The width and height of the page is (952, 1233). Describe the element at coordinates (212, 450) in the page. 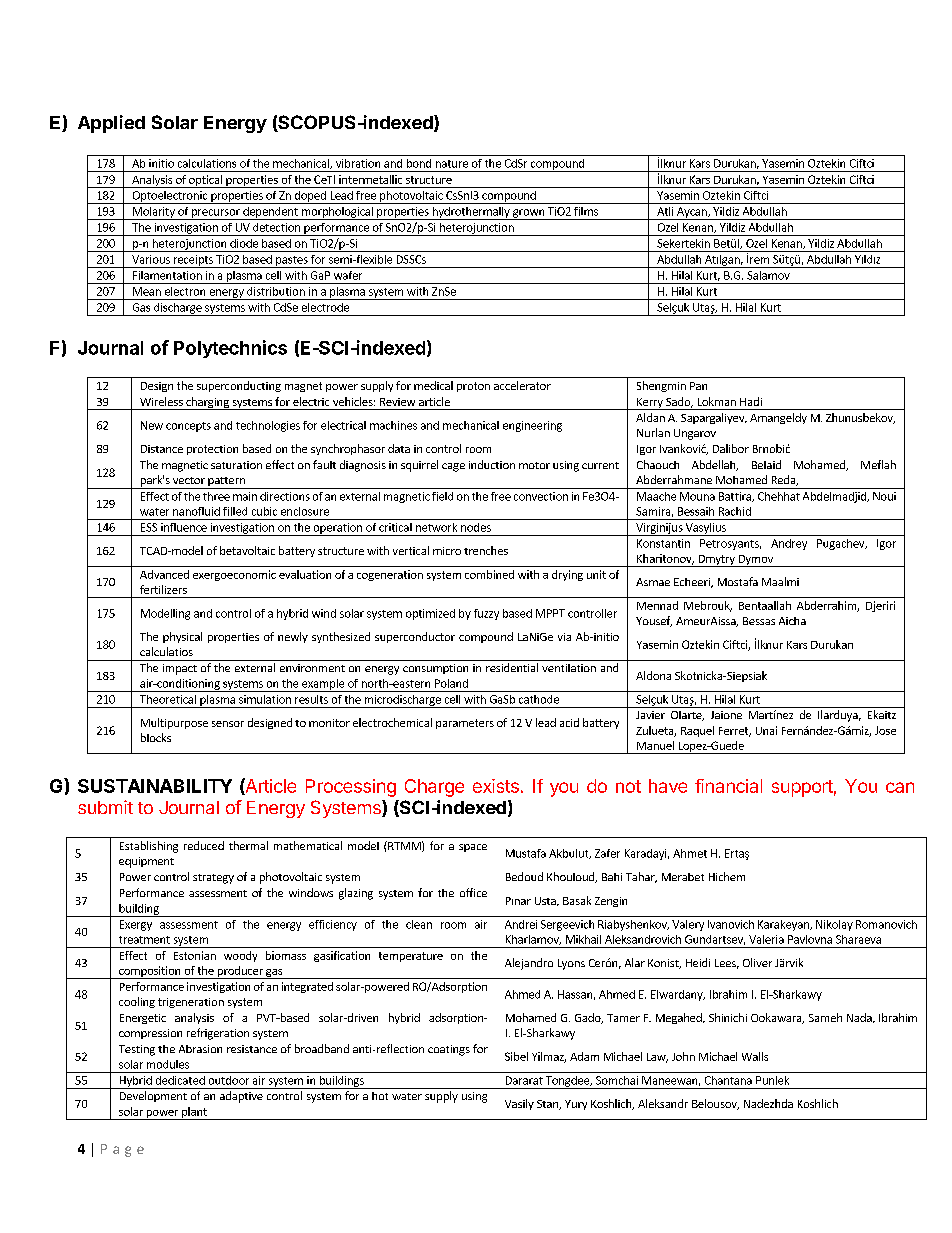

I see `protection` at that location.
